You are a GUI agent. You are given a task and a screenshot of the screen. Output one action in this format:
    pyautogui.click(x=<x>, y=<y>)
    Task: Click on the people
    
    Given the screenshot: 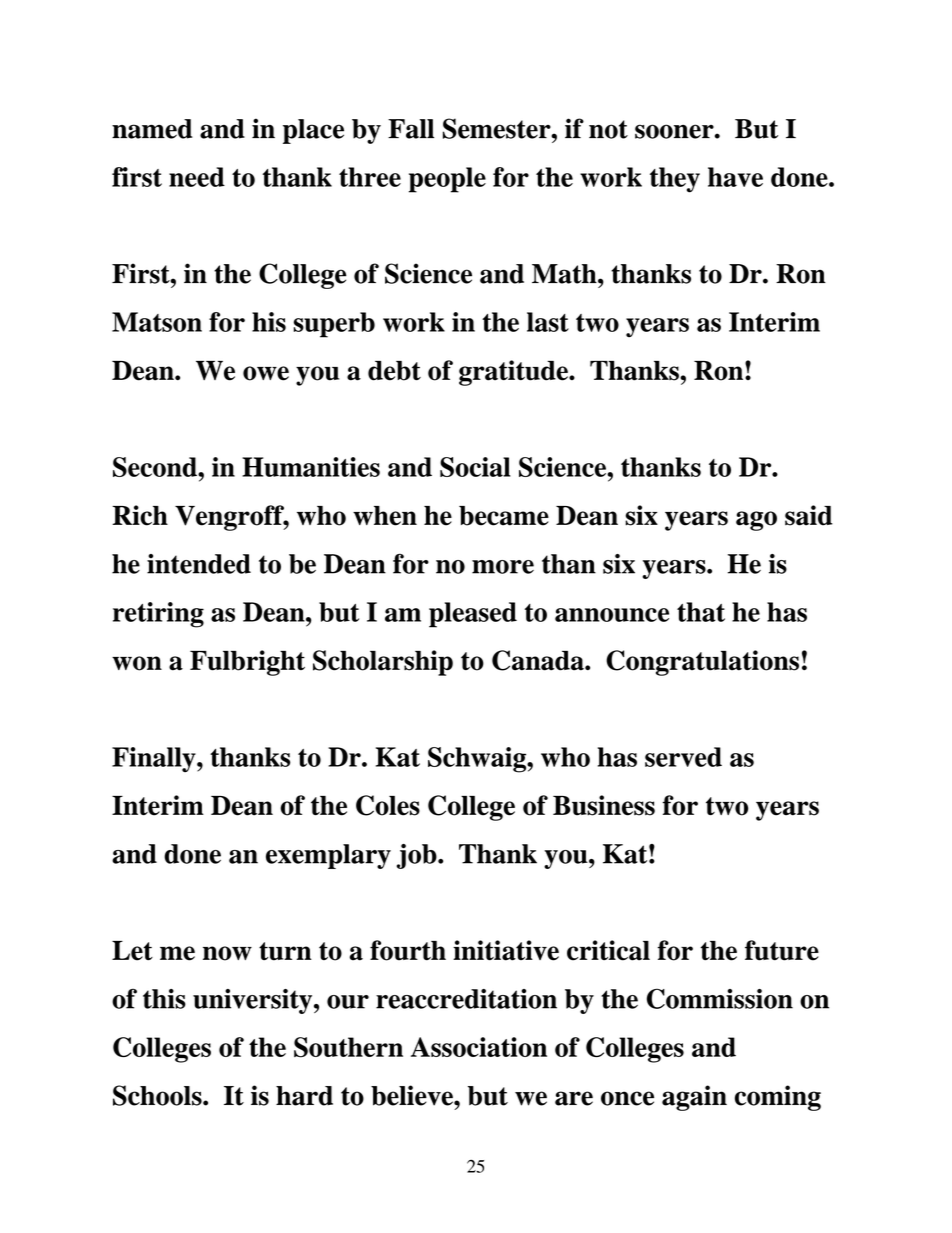 What is the action you would take?
    pyautogui.click(x=447, y=180)
